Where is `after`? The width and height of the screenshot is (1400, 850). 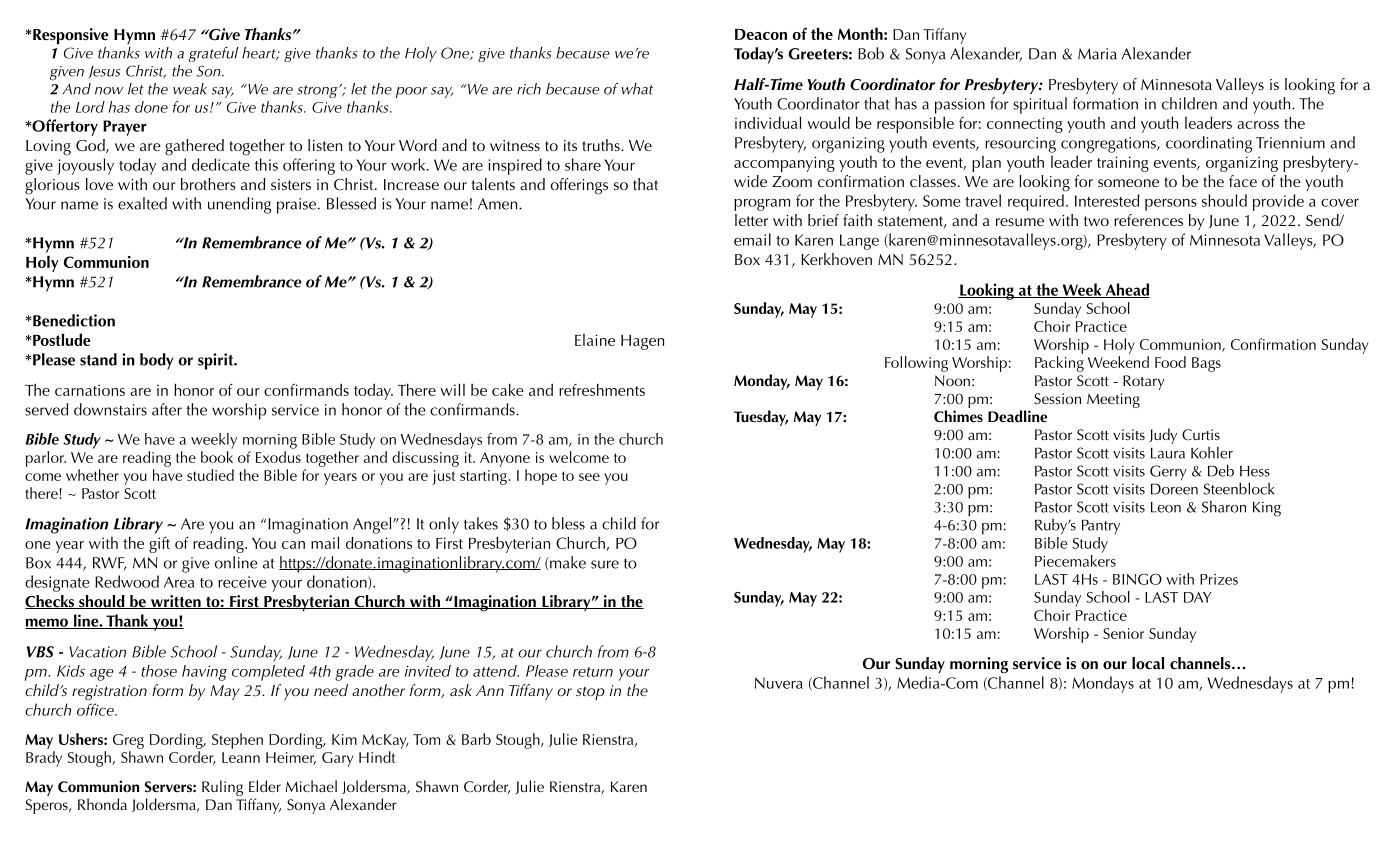
after is located at coordinates (167, 409).
